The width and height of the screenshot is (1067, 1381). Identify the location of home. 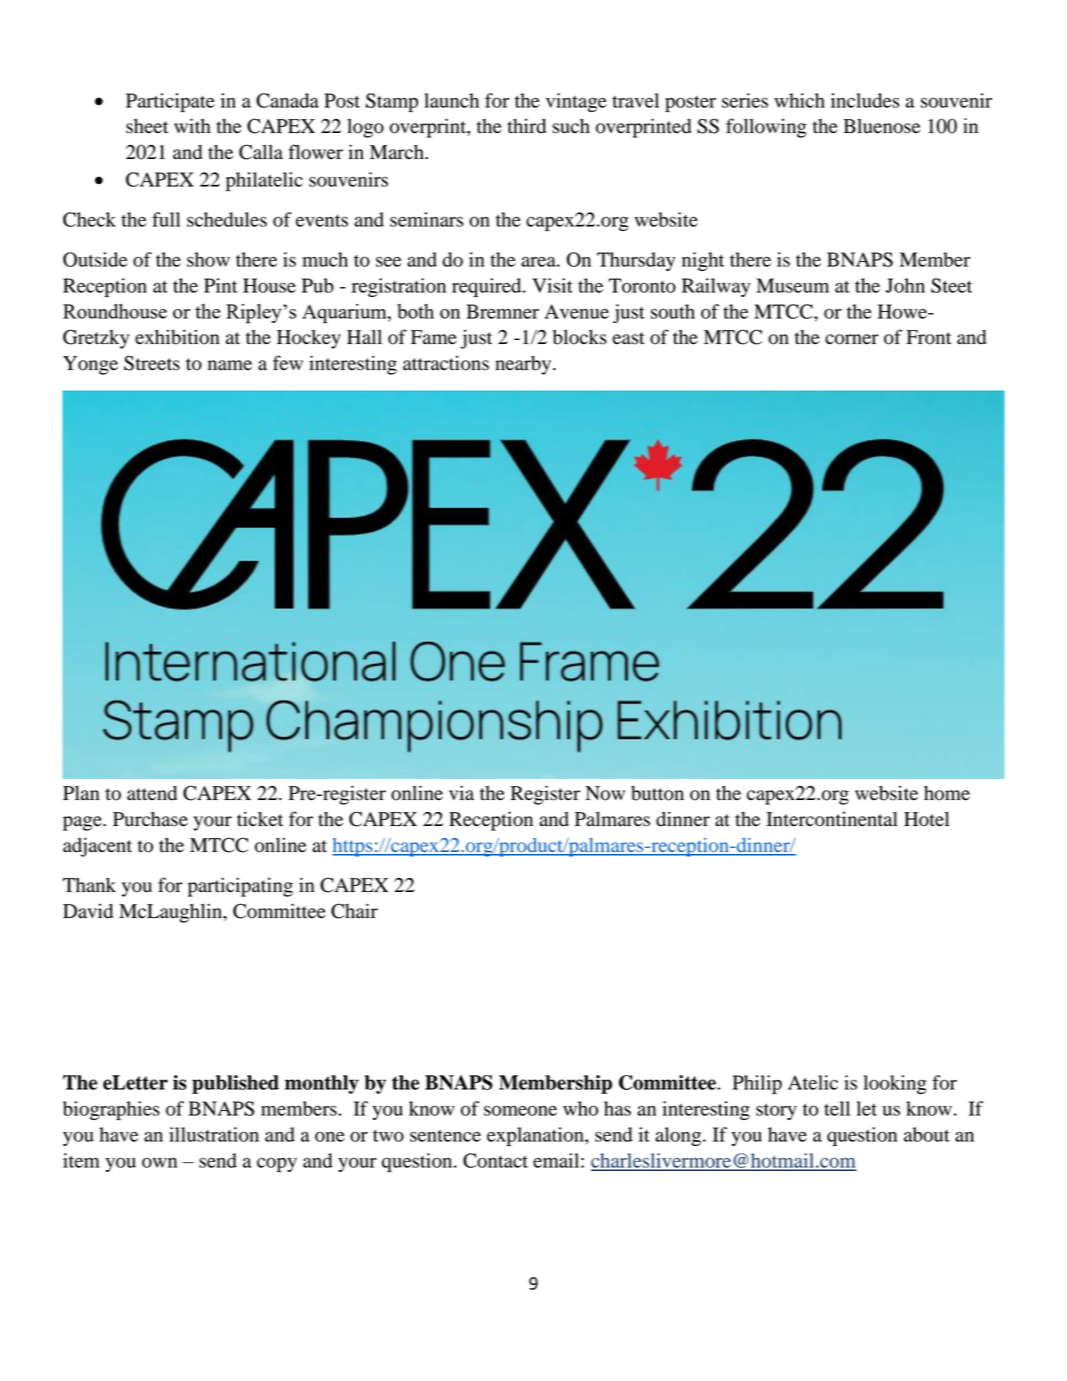
(947, 793).
